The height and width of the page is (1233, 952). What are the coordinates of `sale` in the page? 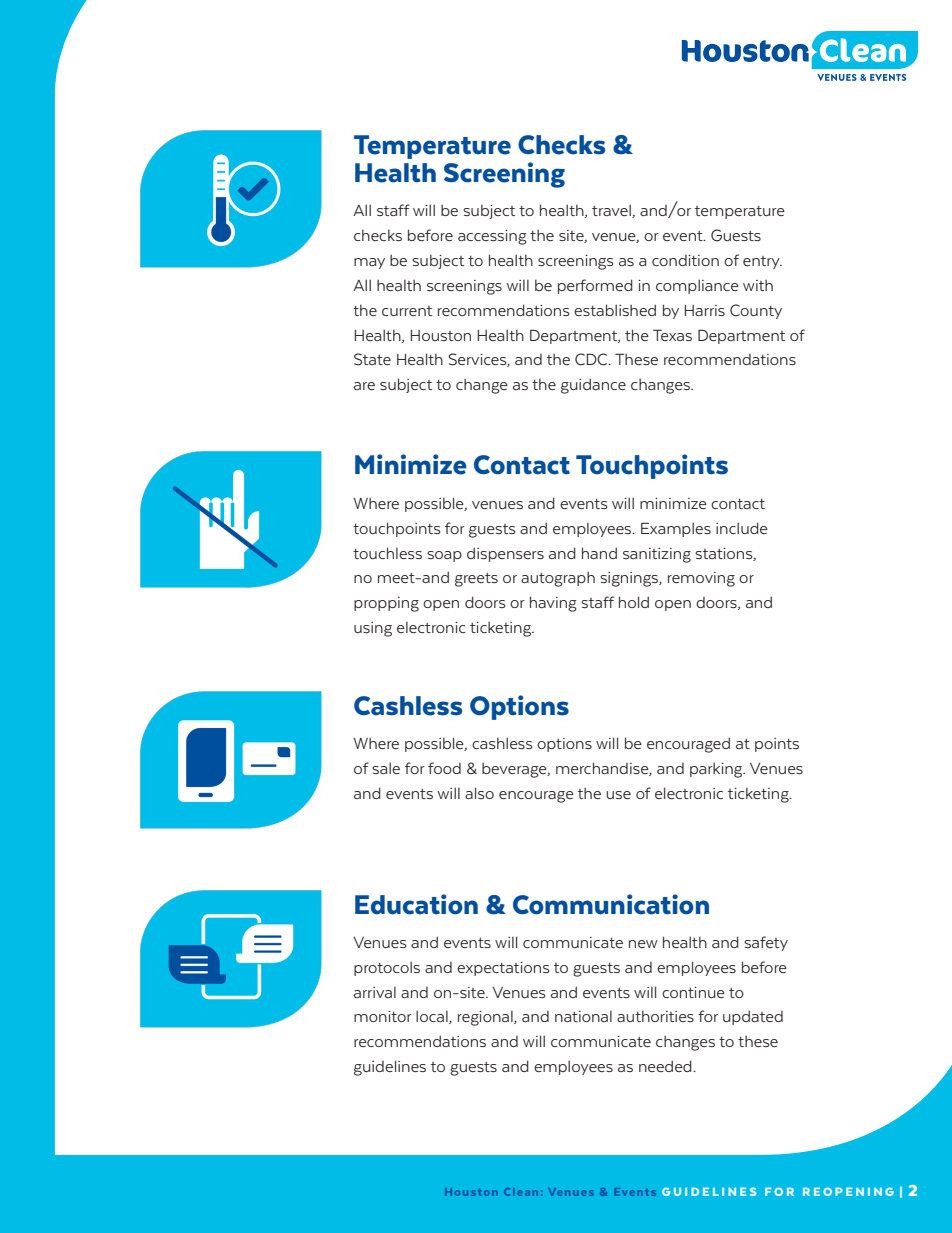 It's located at (386, 768).
